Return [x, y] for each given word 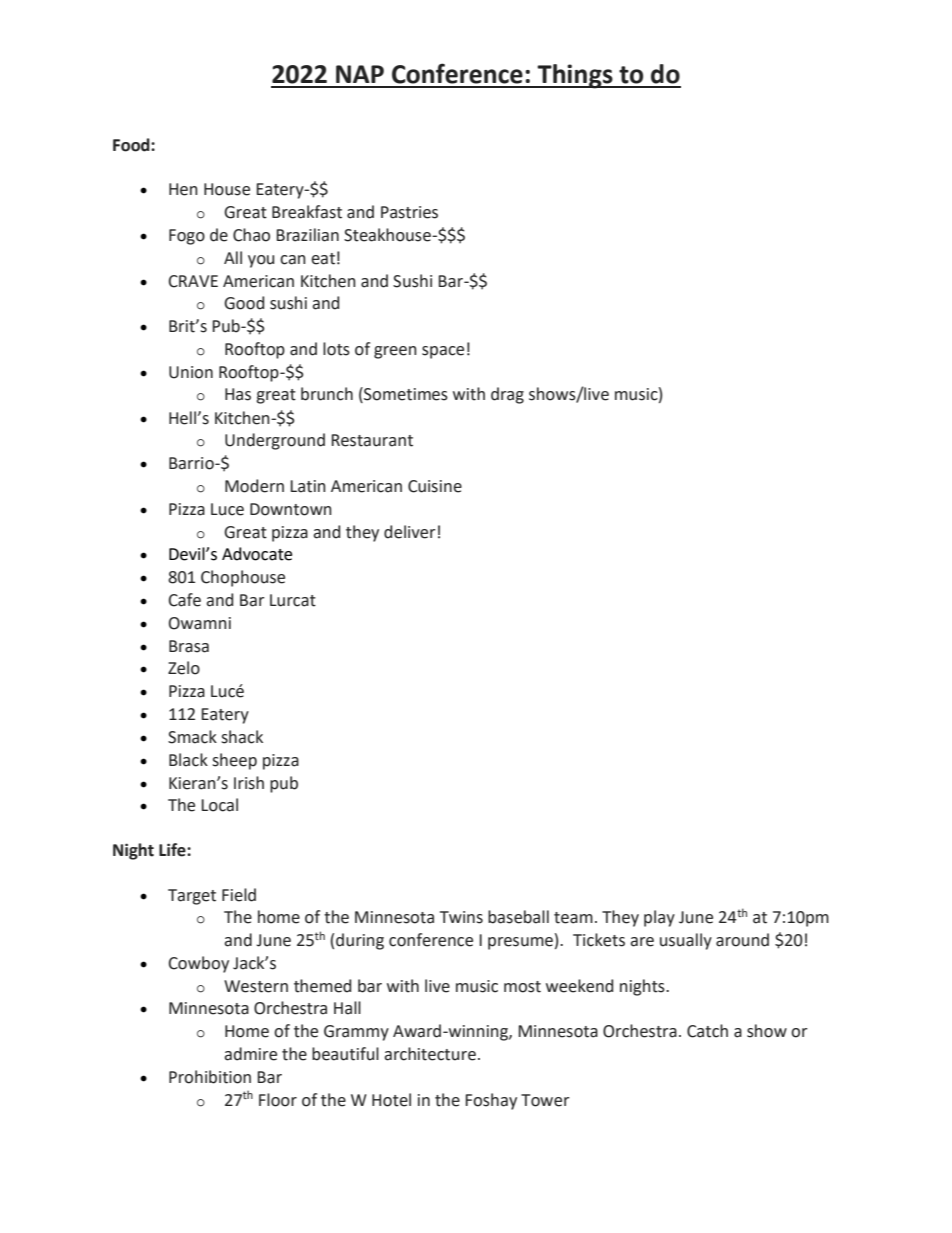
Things [575, 76]
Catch [707, 1031]
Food [132, 145]
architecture [430, 1054]
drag [507, 395]
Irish [249, 783]
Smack [192, 737]
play [659, 918]
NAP [360, 74]
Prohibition [210, 1077]
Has [238, 394]
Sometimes [405, 395]
